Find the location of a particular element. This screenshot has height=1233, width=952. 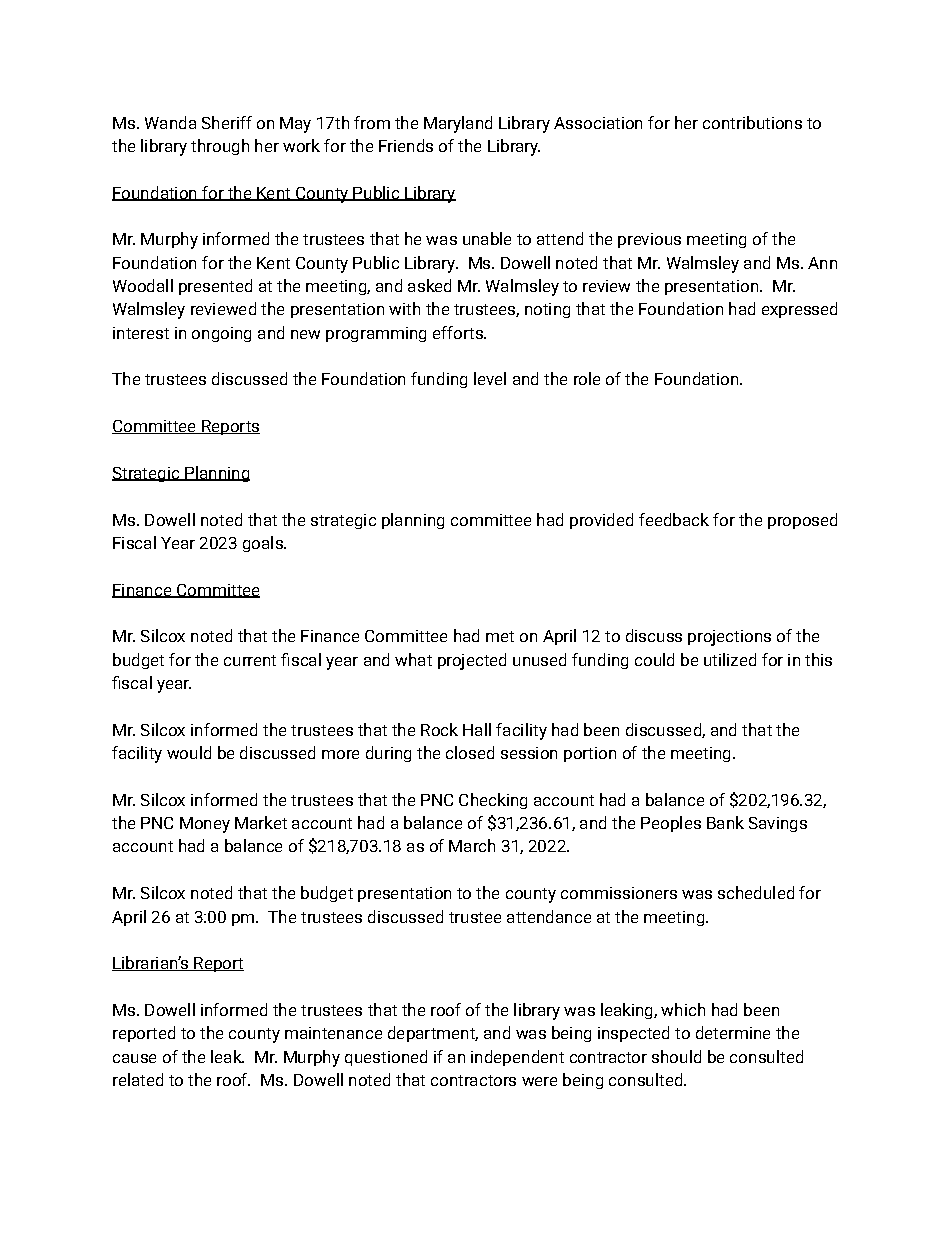

met is located at coordinates (500, 636).
